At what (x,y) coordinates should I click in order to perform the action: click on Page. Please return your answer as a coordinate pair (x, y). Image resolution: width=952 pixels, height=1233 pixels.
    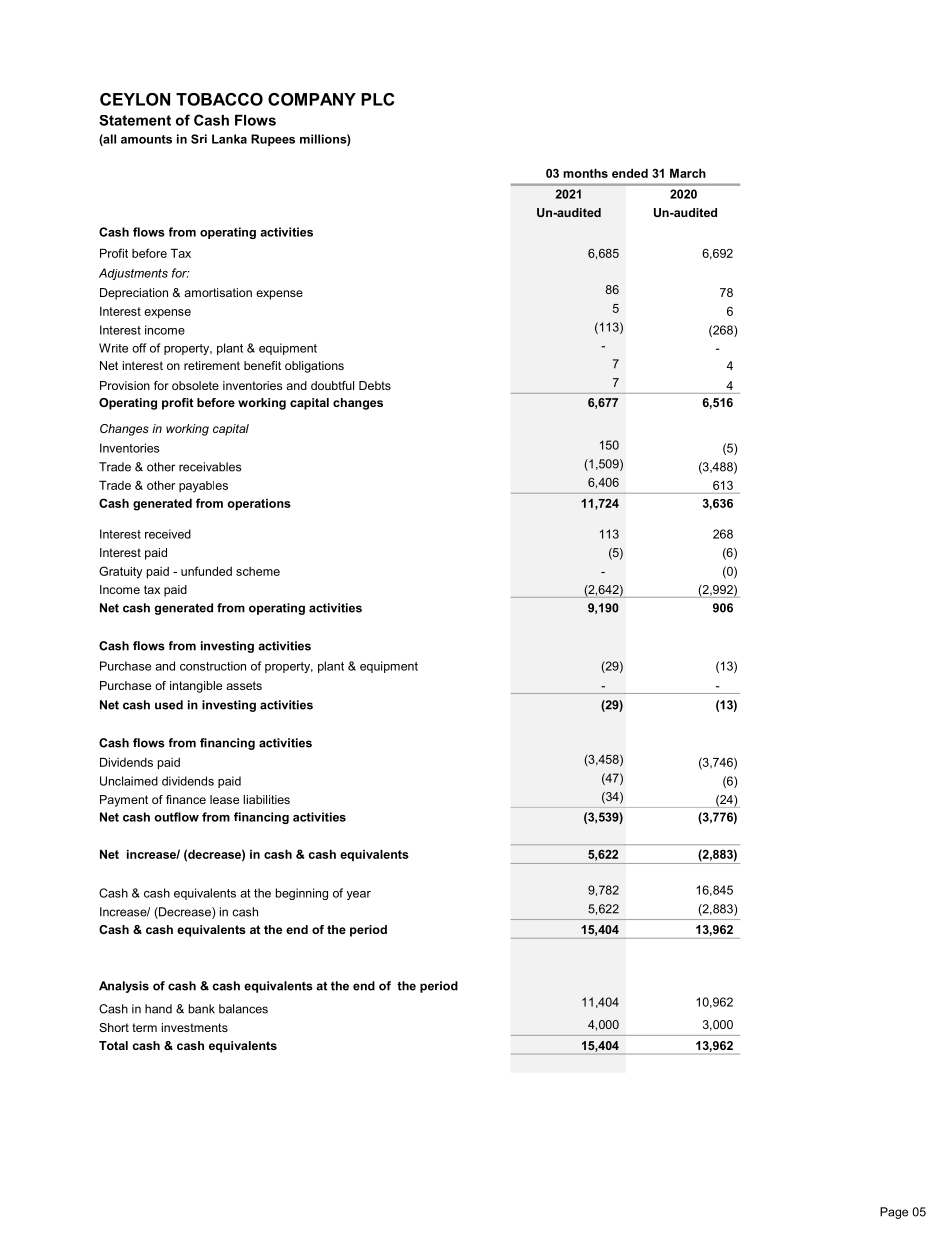
    Looking at the image, I should click on (894, 1213).
